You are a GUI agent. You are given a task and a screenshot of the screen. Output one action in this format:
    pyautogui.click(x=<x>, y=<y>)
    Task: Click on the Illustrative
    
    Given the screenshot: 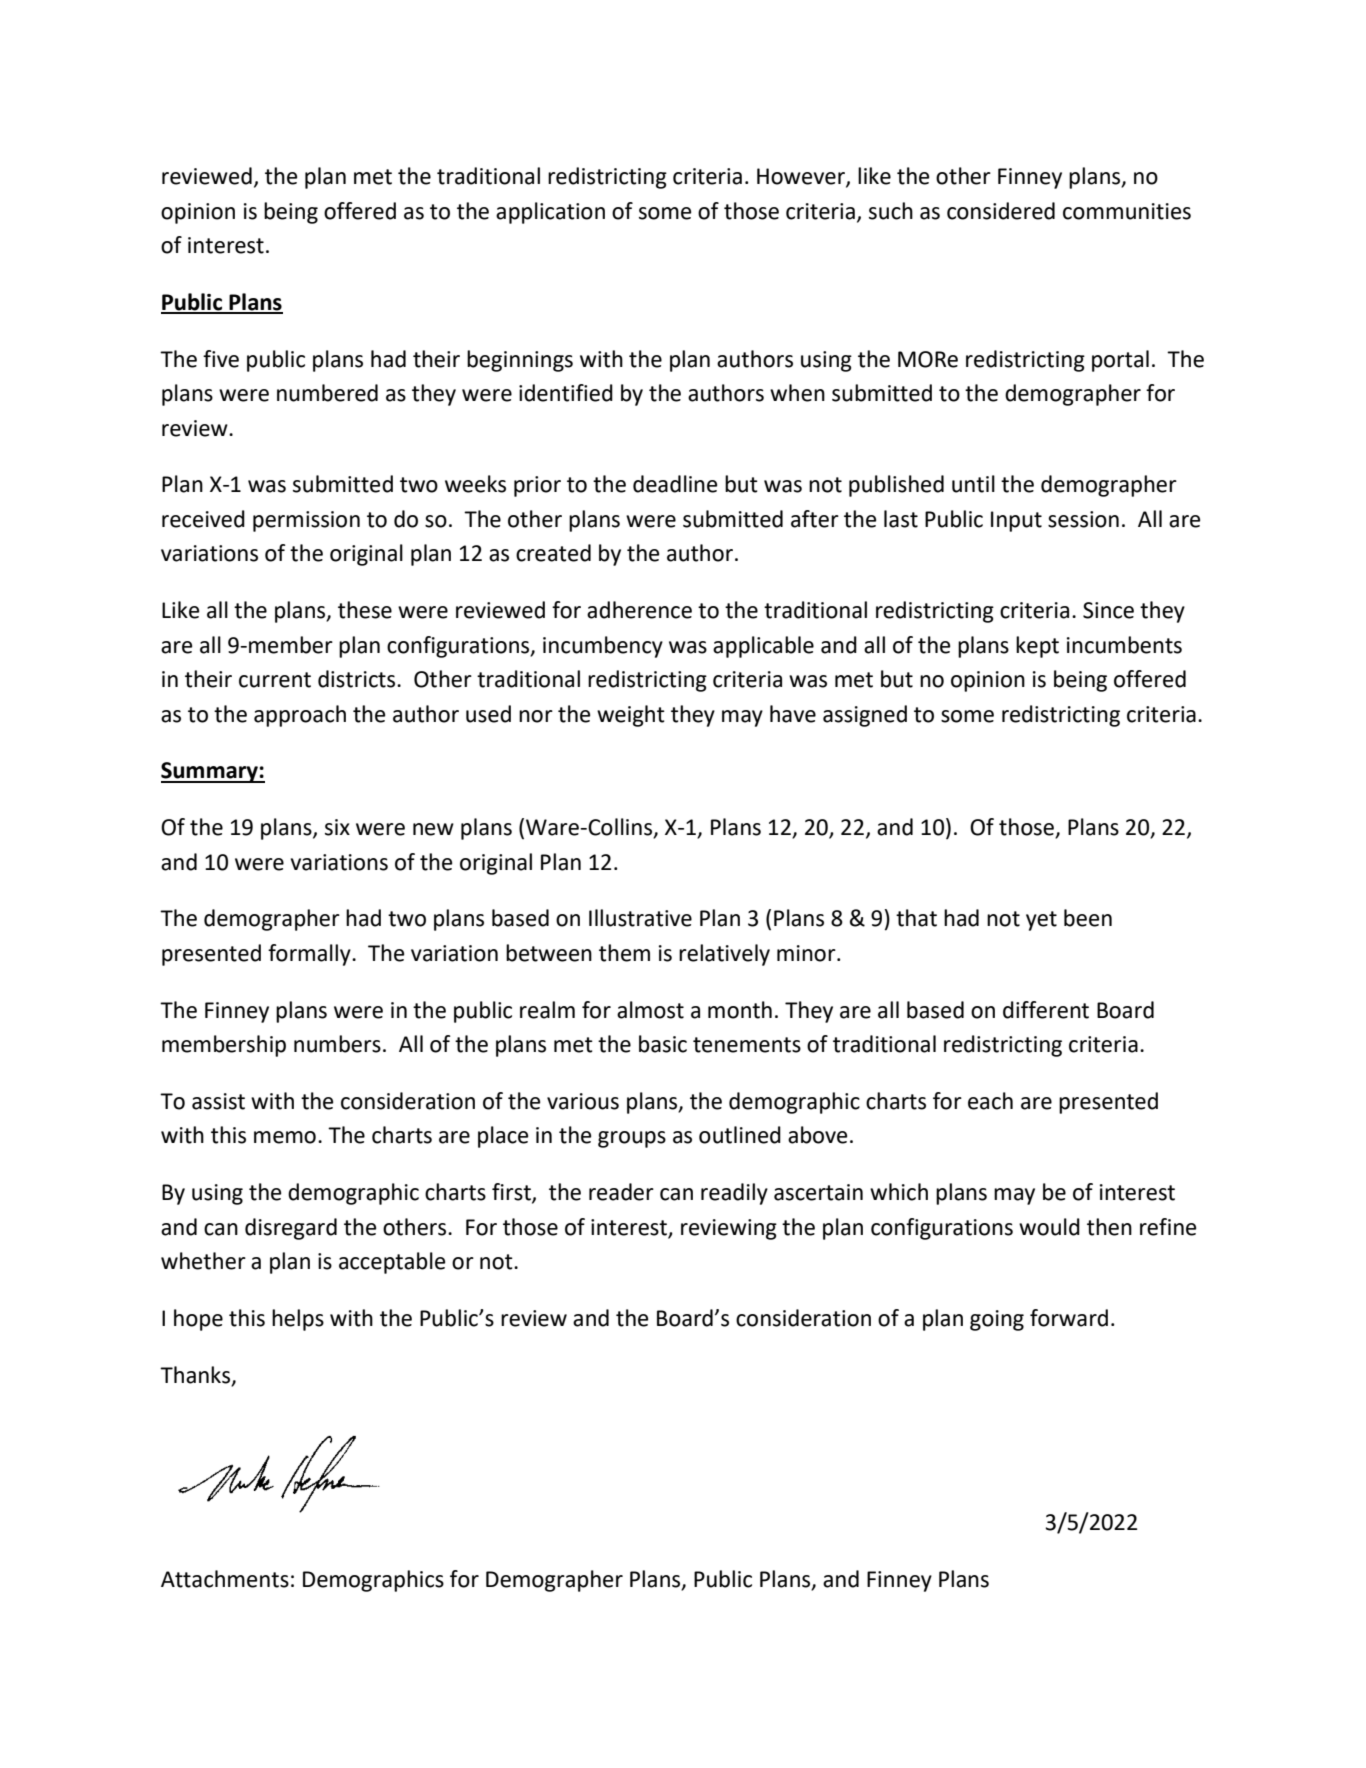 What is the action you would take?
    pyautogui.click(x=640, y=918)
